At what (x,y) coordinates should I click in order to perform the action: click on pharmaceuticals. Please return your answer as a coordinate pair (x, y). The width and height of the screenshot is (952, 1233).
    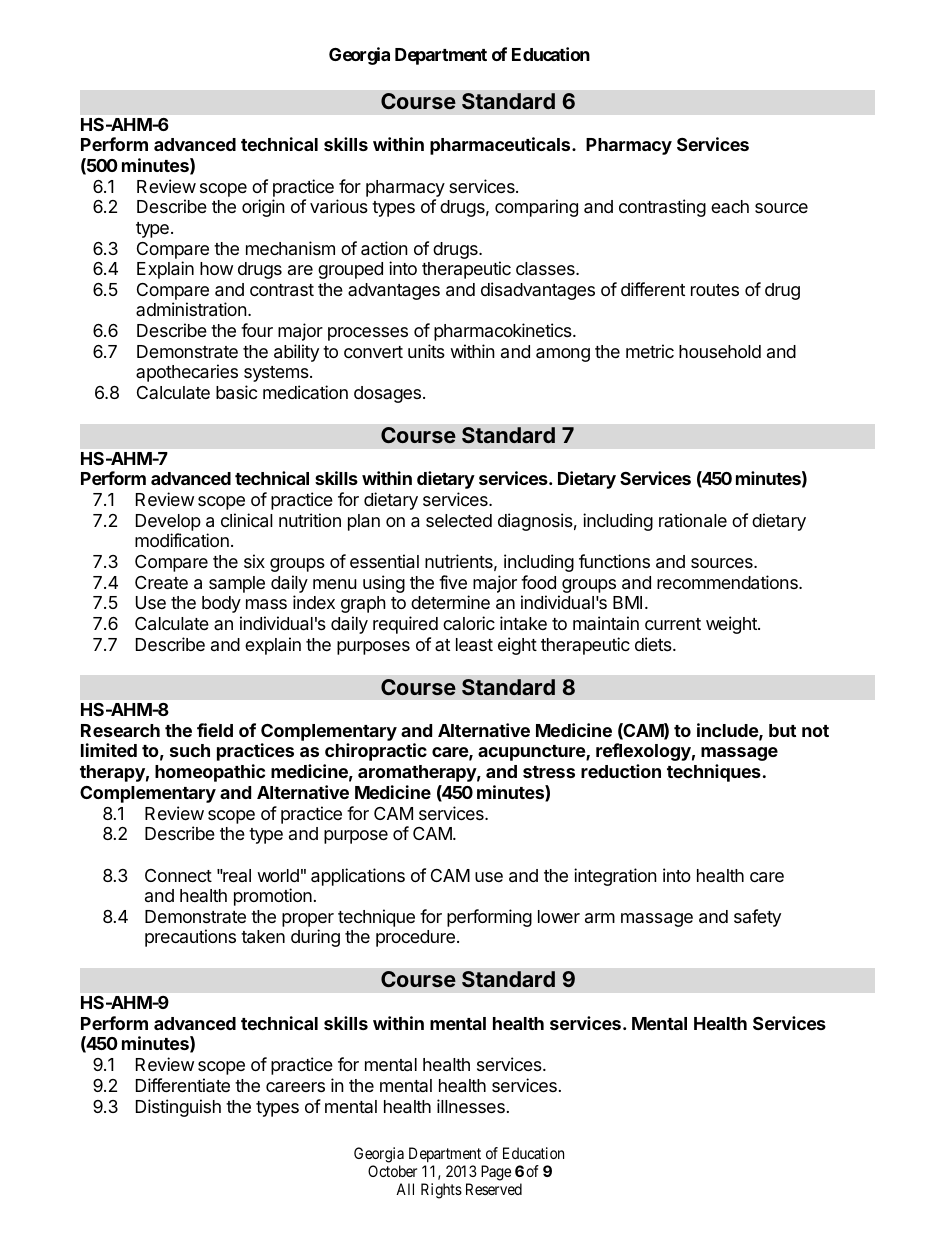
    Looking at the image, I should click on (501, 146).
